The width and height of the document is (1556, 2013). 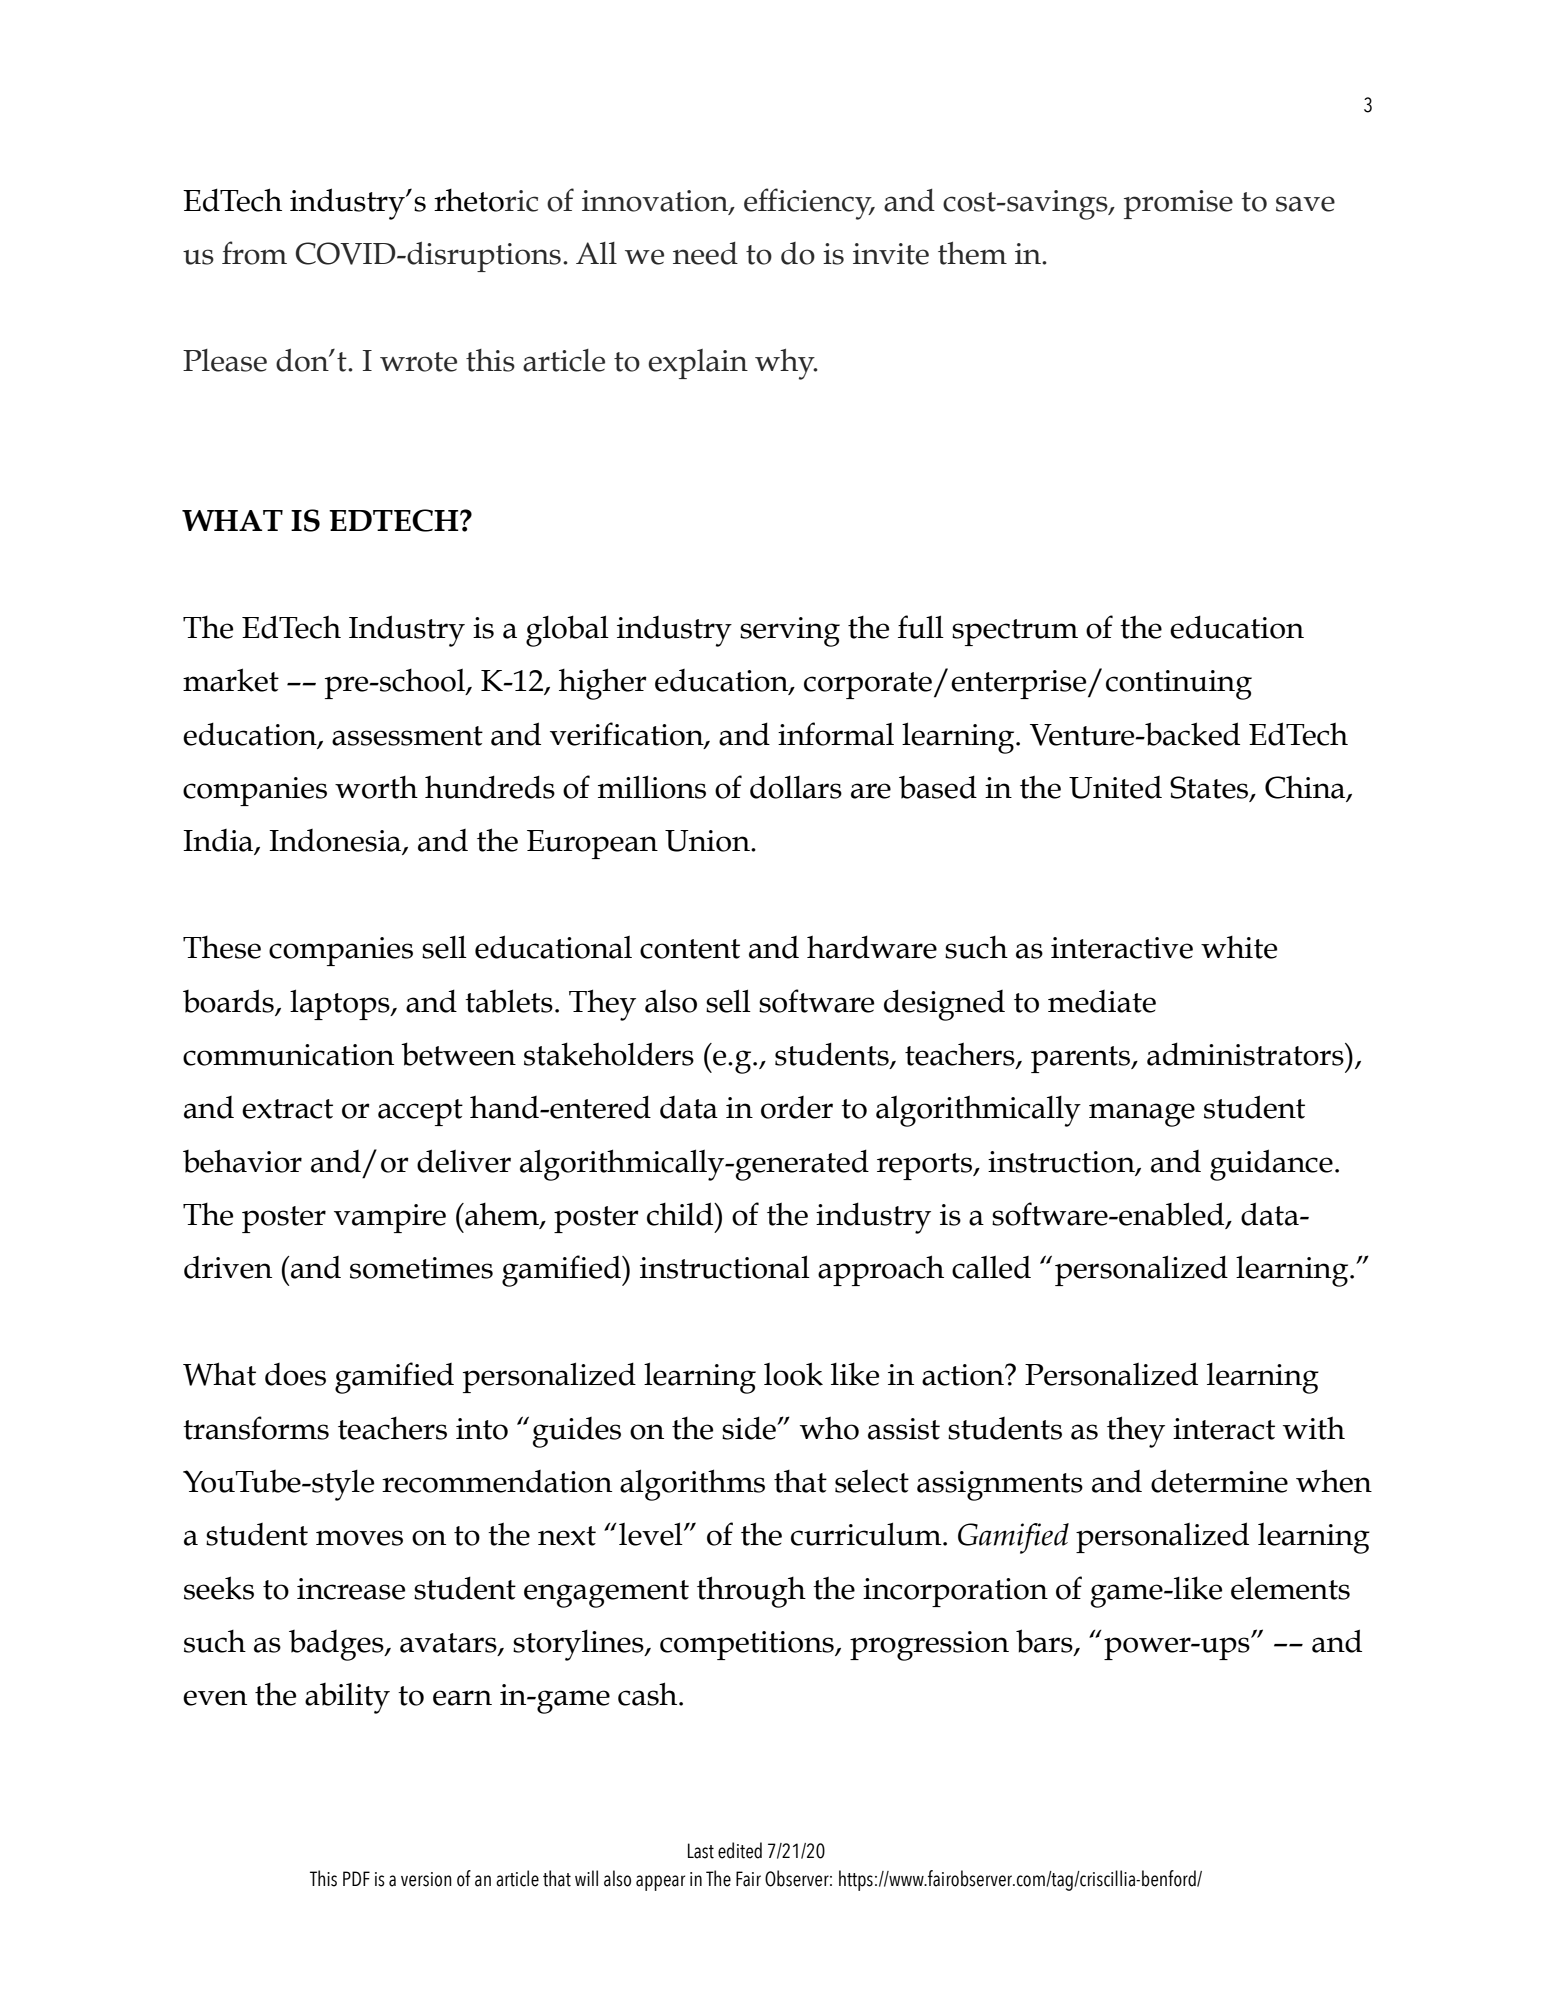 I want to click on order, so click(x=797, y=1107).
